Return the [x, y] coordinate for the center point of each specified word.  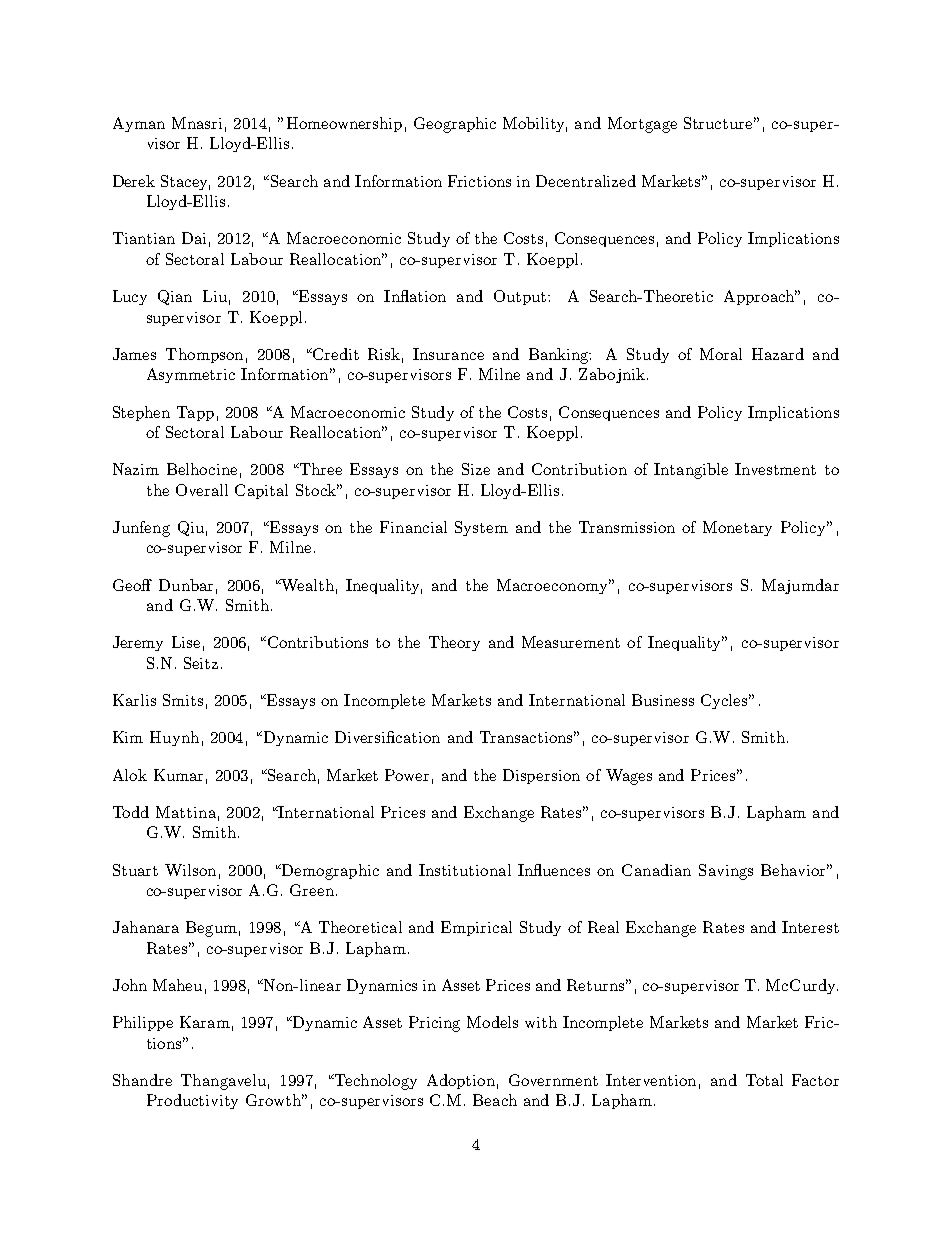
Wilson [190, 870]
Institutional [465, 870]
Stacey [185, 182]
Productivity [192, 1101]
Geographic [455, 125]
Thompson [204, 355]
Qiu [191, 528]
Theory [454, 643]
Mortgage [642, 125]
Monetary [737, 528]
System [481, 528]
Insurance [448, 354]
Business [663, 700]
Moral [721, 354]
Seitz [201, 663]
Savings [726, 872]
